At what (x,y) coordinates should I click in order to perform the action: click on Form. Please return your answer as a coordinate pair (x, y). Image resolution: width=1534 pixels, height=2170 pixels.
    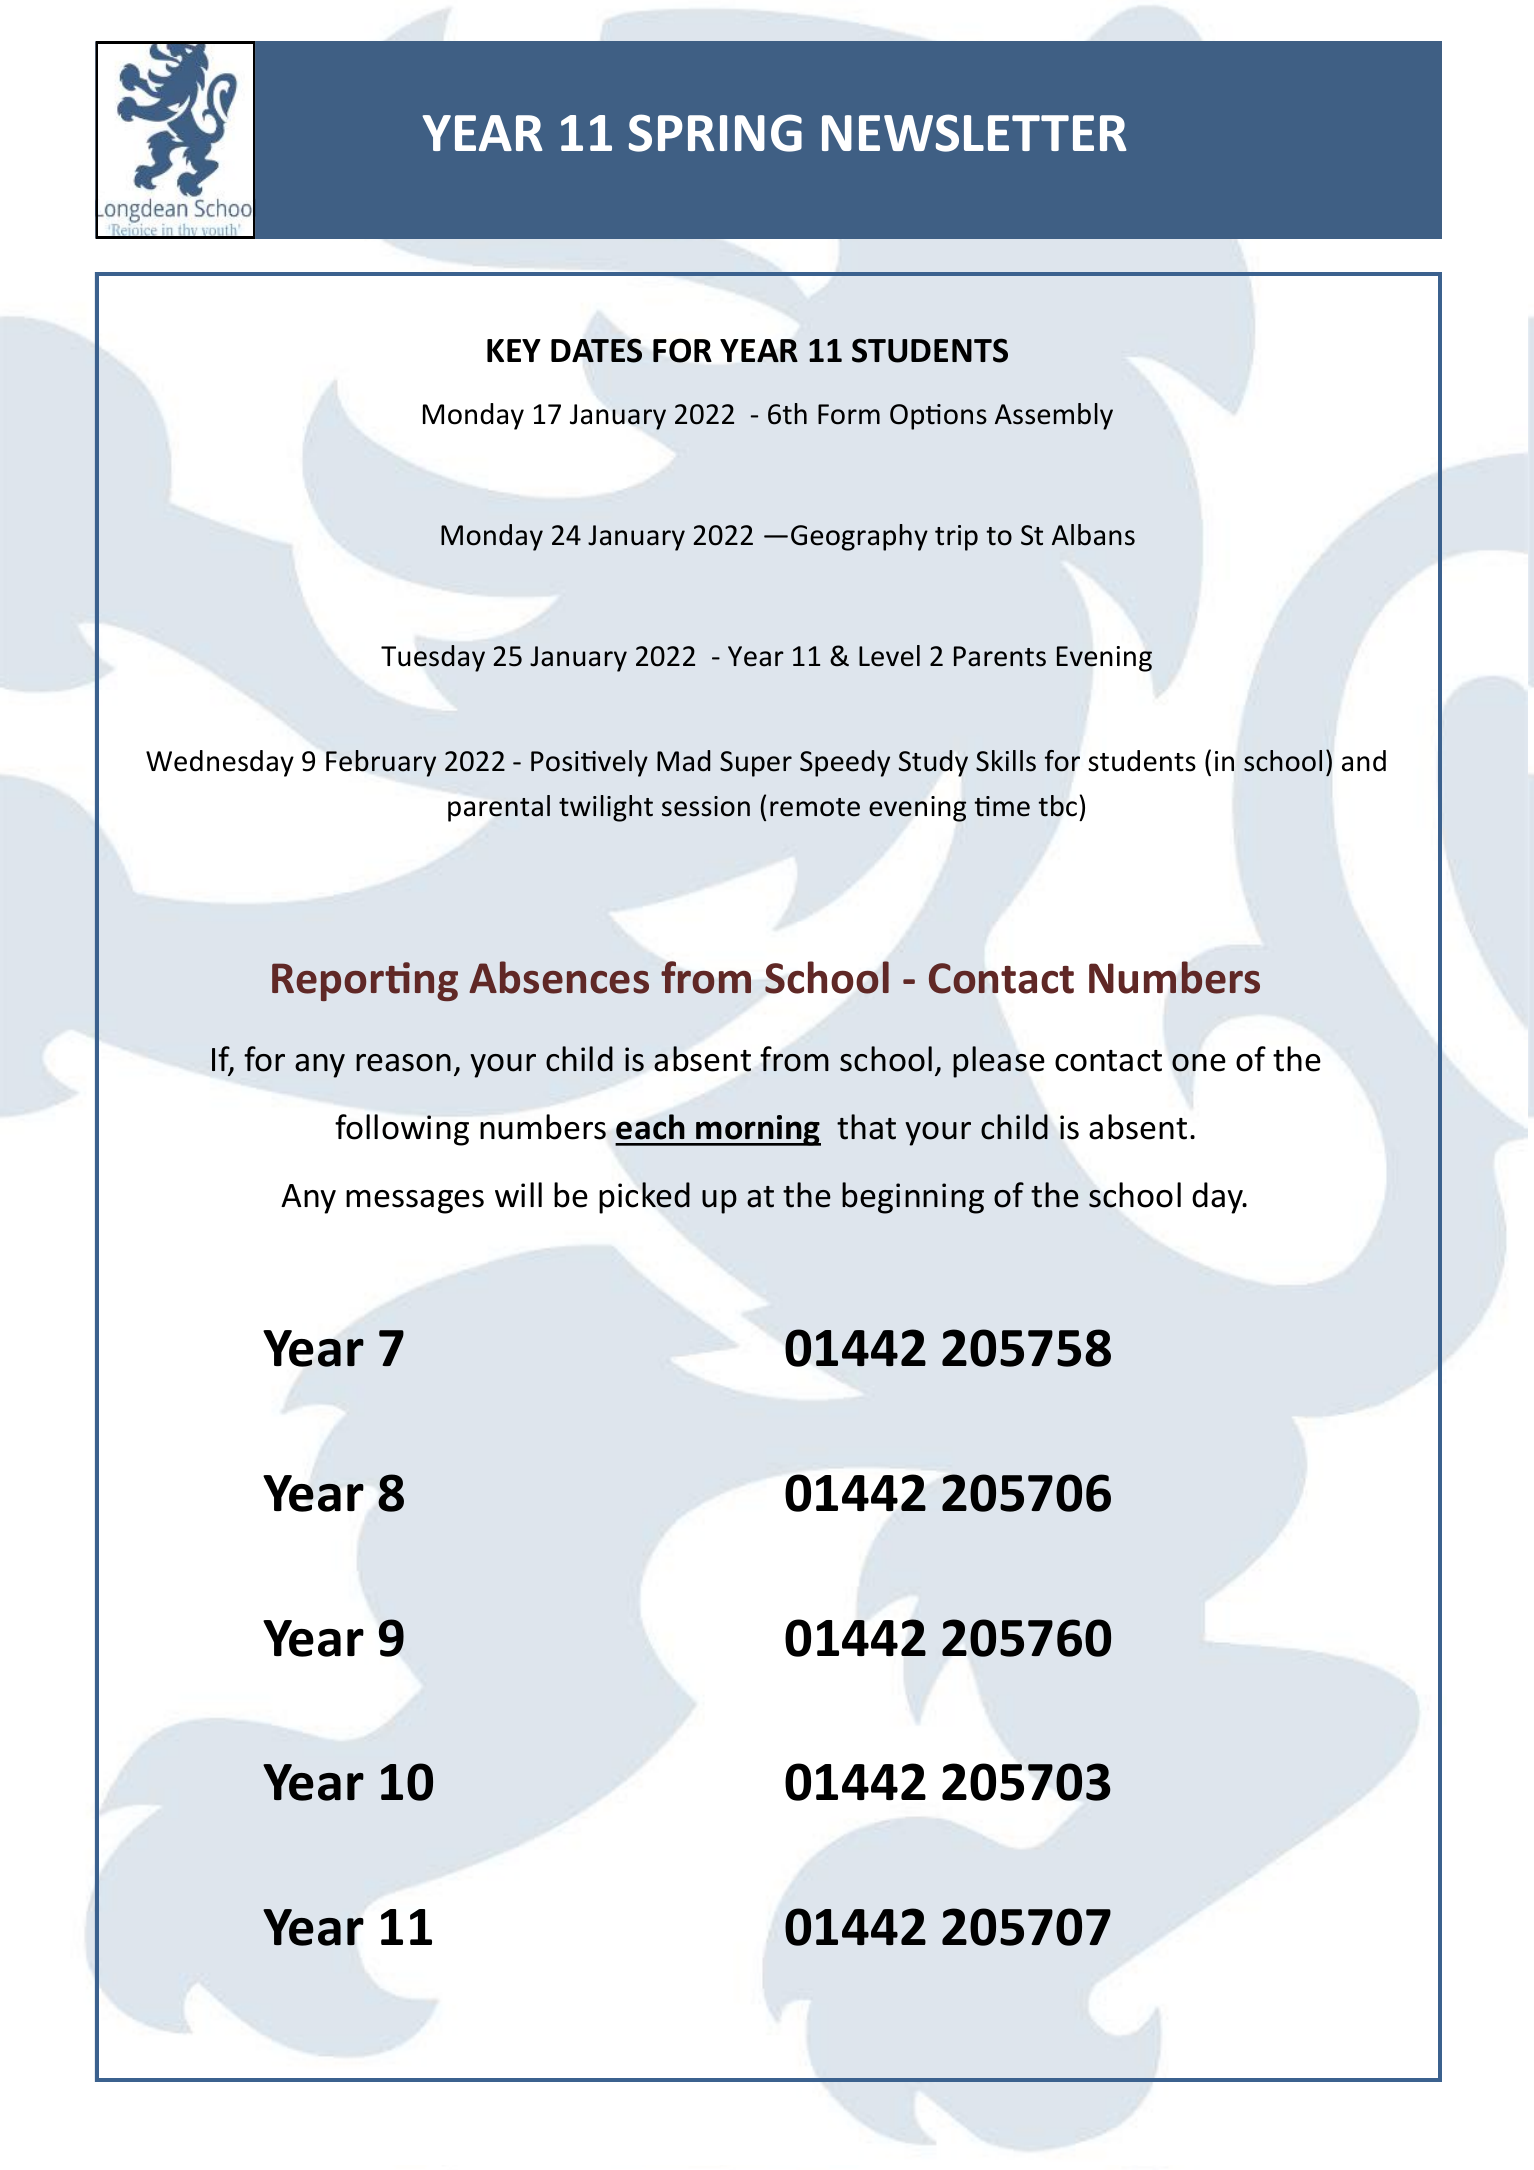
    Looking at the image, I should click on (849, 414).
